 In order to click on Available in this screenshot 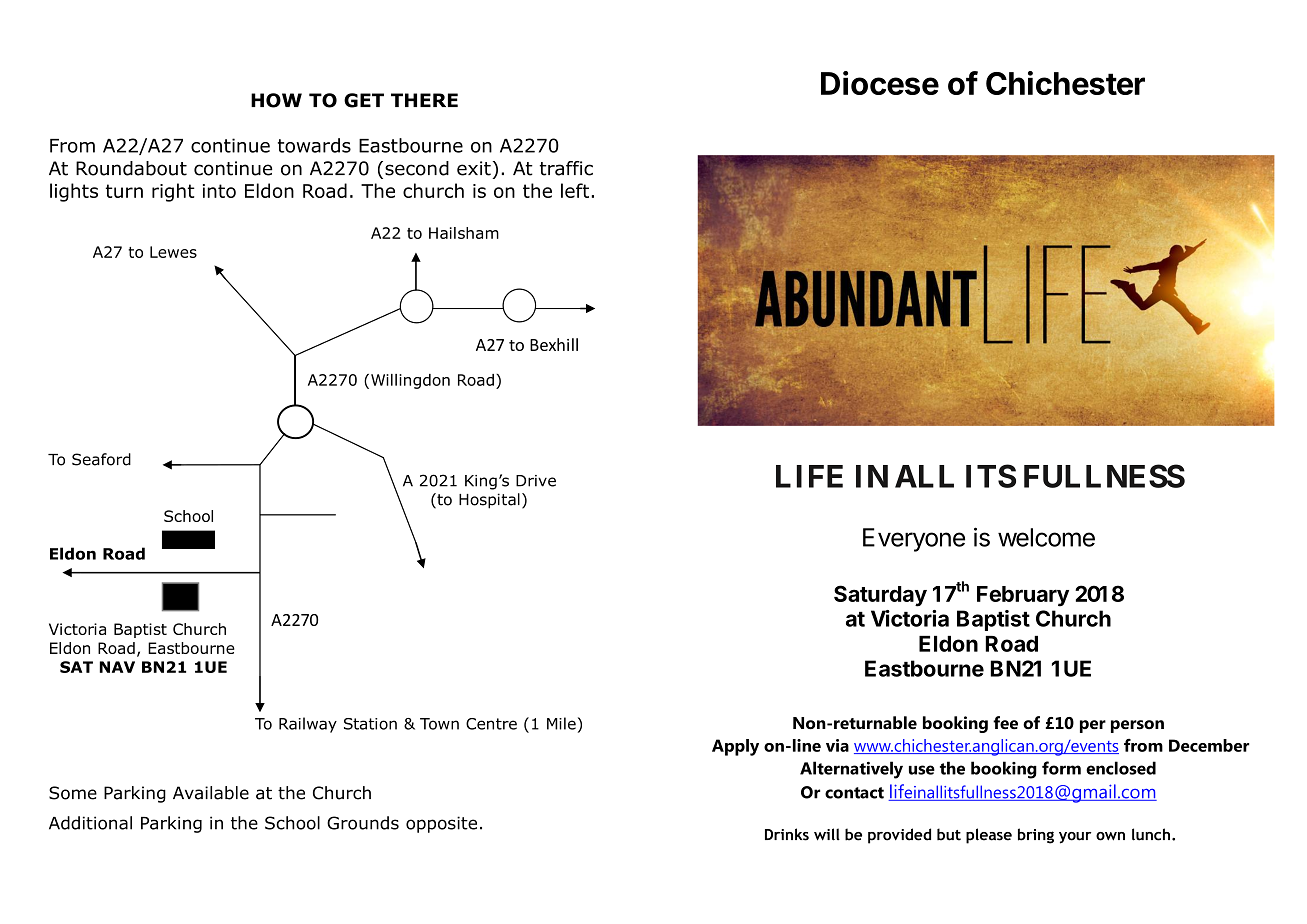, I will do `click(211, 793)`.
